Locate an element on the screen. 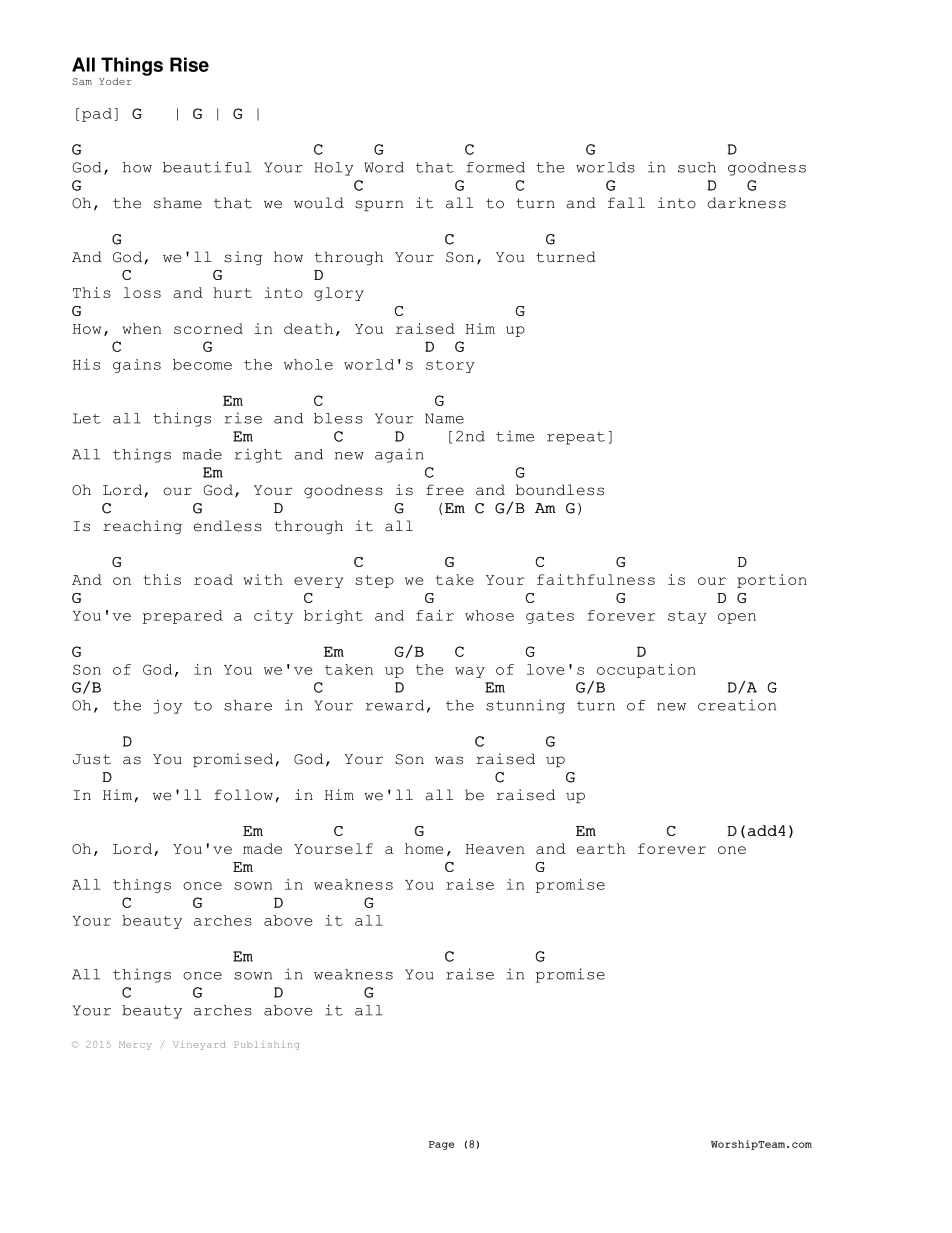 The height and width of the screenshot is (1233, 952). repeat is located at coordinates (576, 438).
